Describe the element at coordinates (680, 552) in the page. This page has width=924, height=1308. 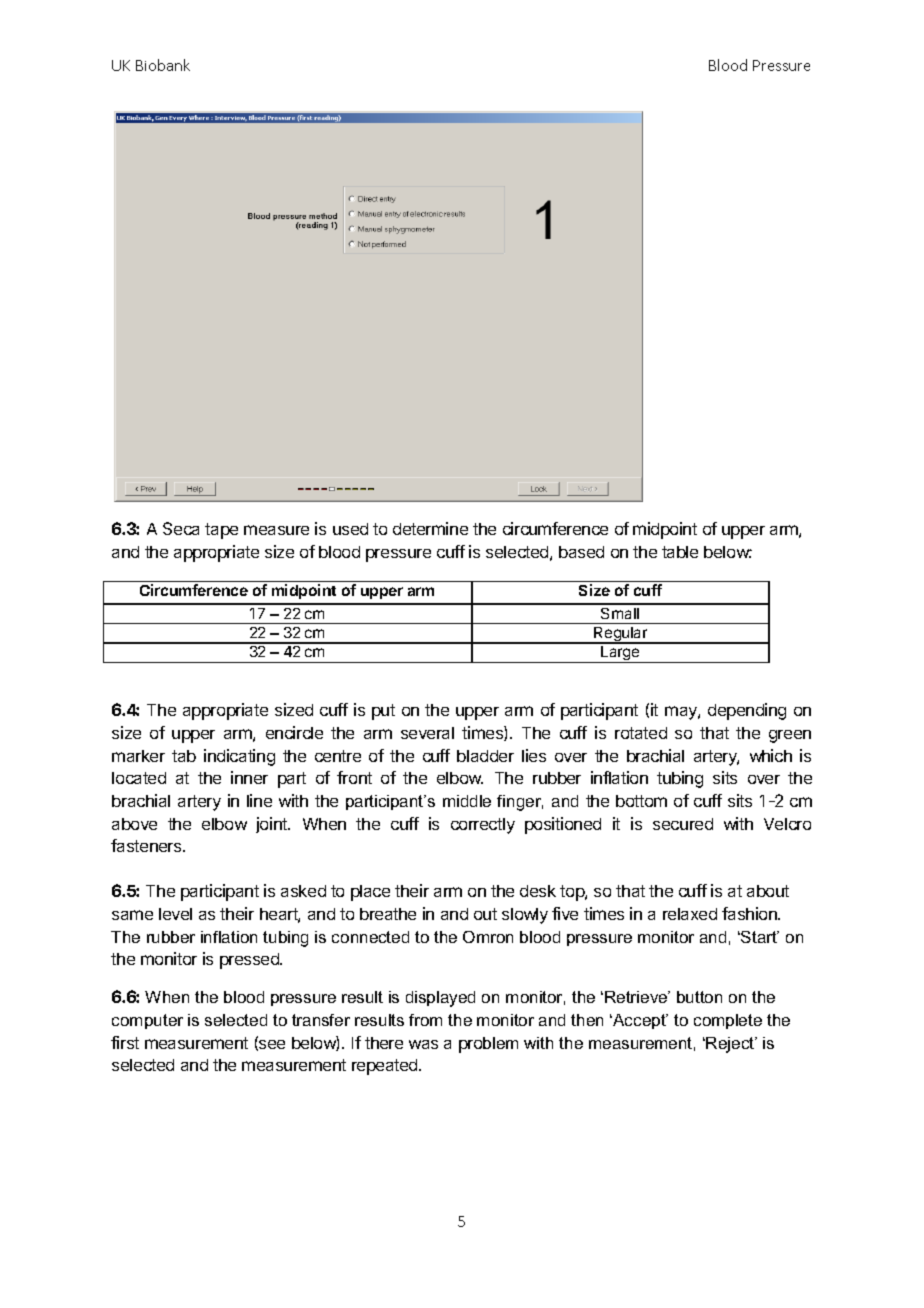
I see `table` at that location.
